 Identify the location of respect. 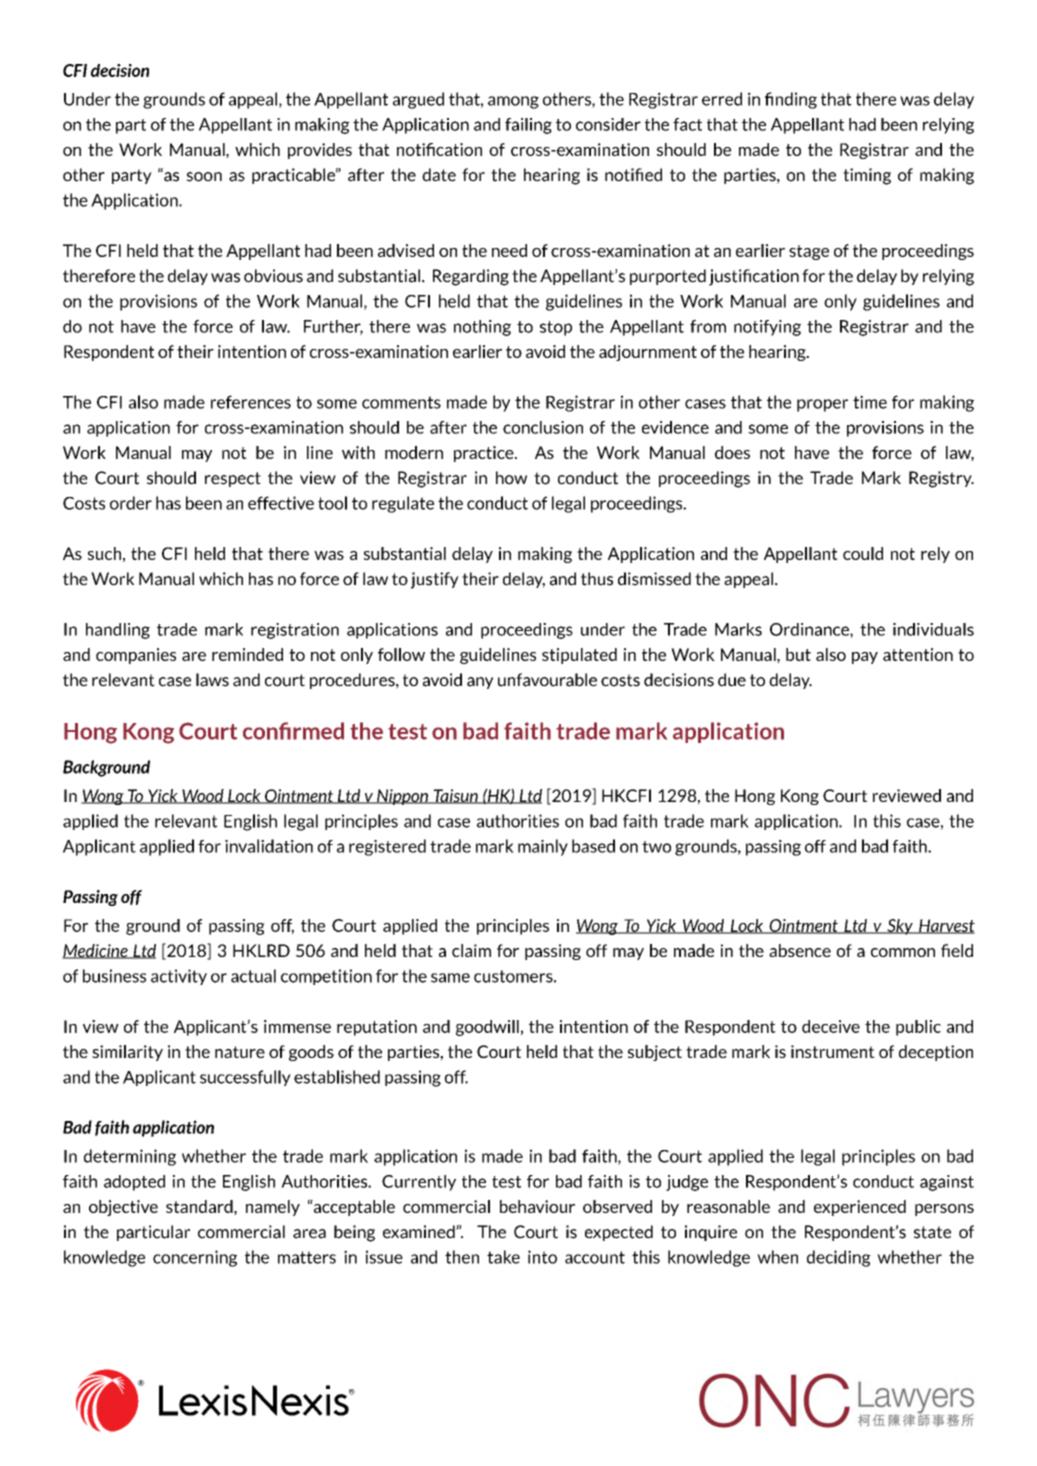
(233, 479).
